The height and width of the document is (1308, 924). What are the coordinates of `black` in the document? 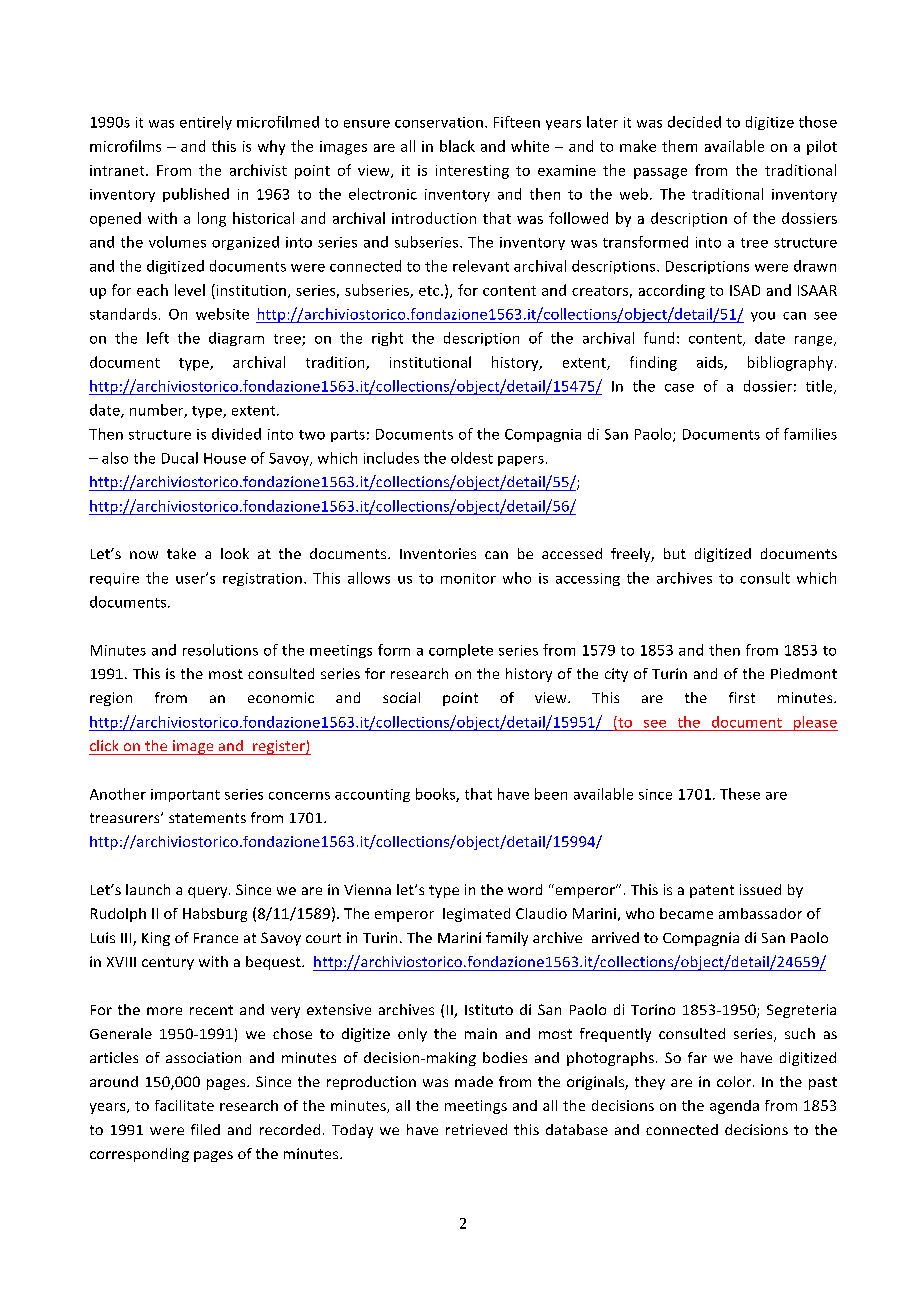 It's located at (457, 146).
